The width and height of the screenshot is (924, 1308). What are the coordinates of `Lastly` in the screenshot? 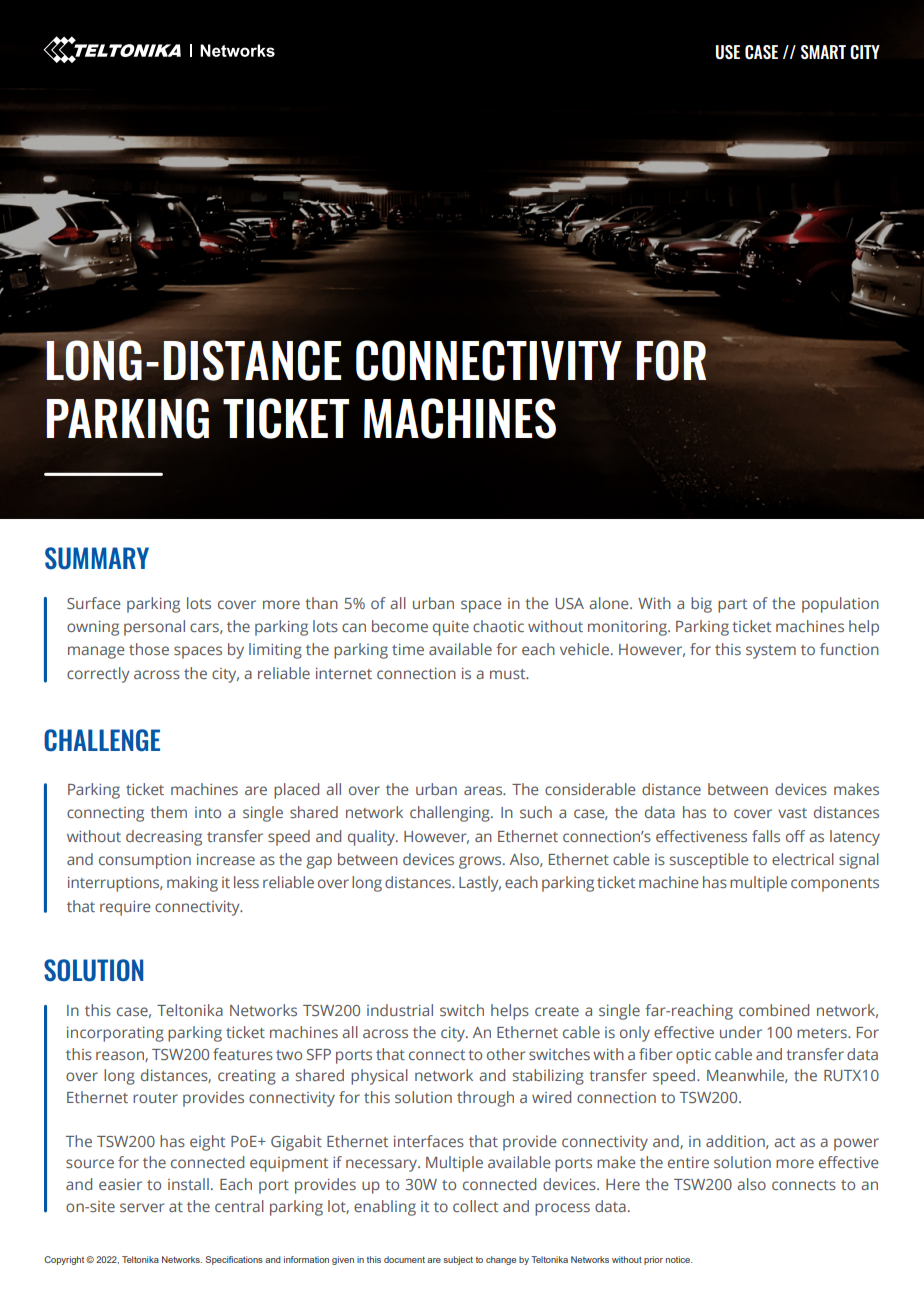 It's located at (480, 884).
